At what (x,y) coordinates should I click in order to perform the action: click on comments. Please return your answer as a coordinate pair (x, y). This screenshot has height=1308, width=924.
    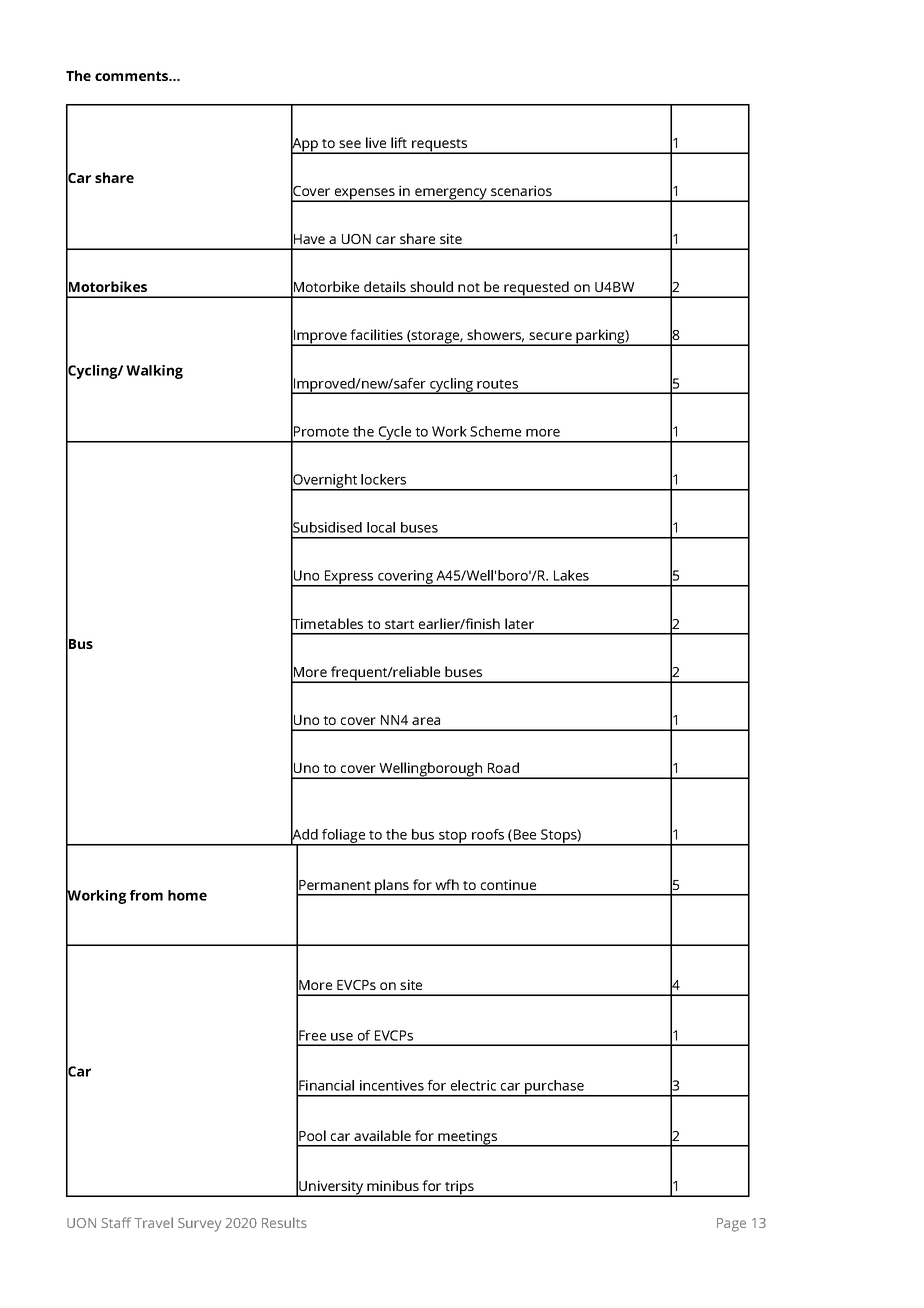
    Looking at the image, I should click on (133, 76).
